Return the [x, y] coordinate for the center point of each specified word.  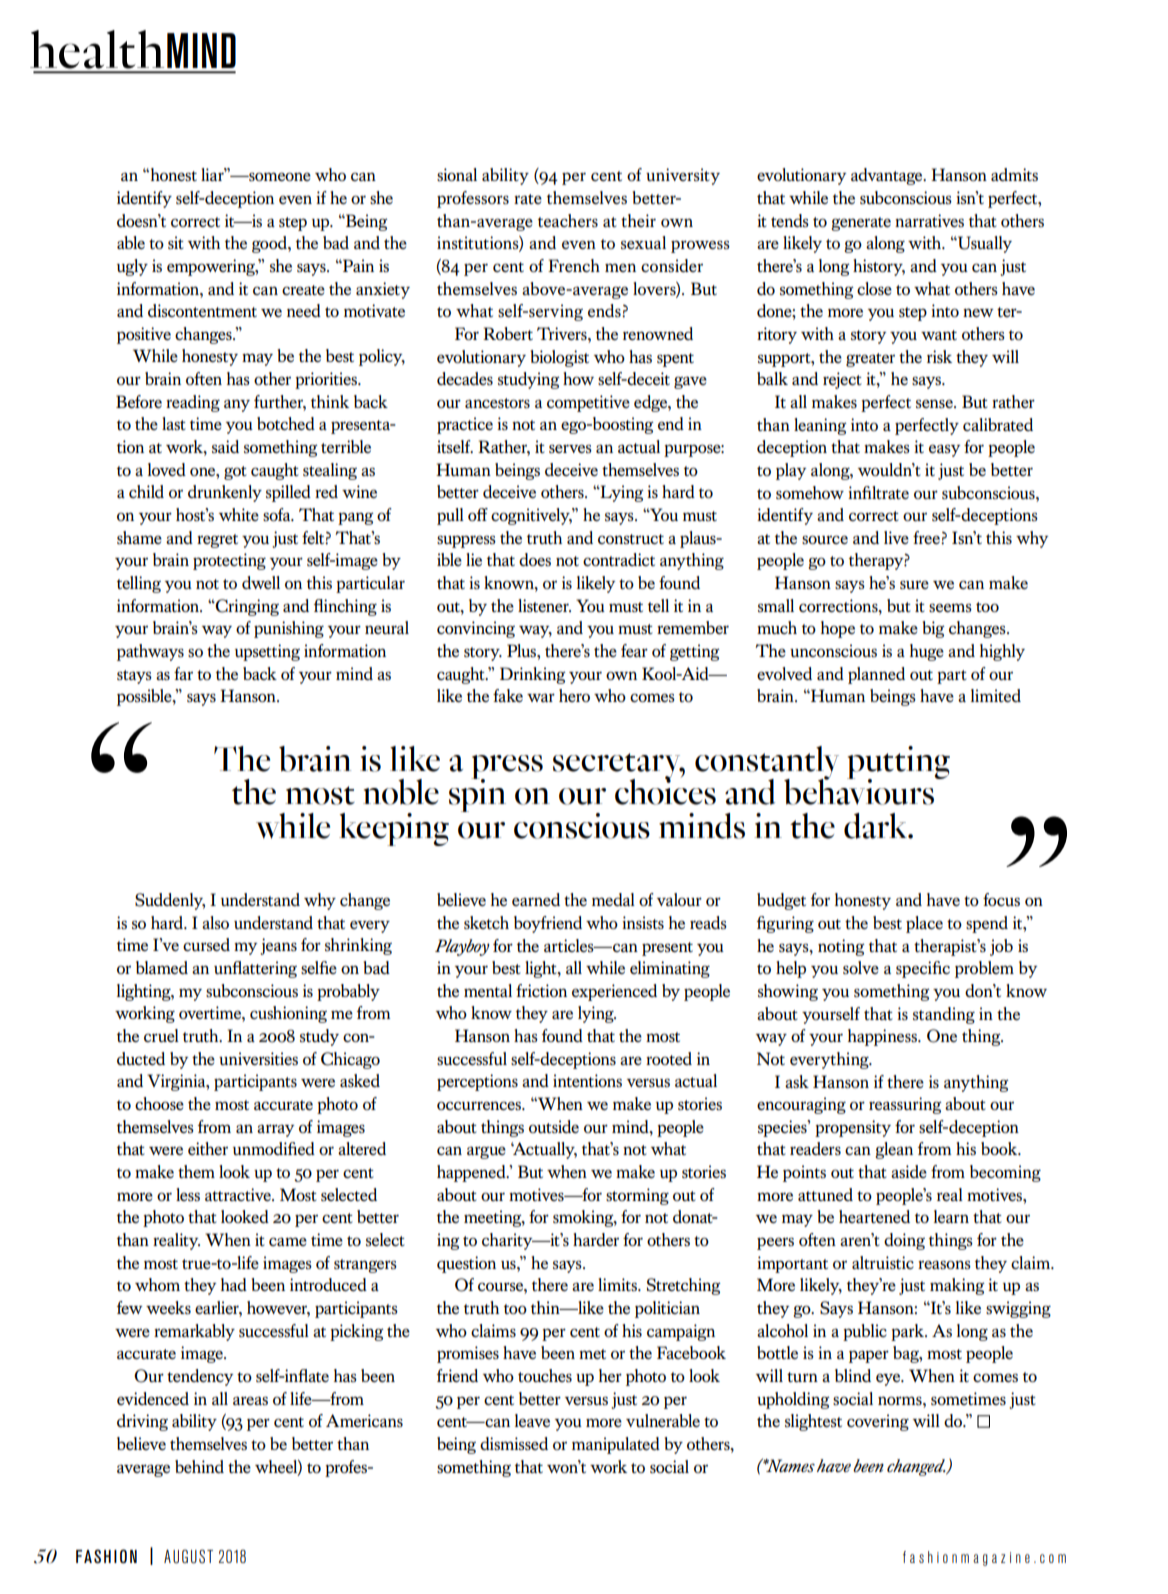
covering [878, 1422]
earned [536, 899]
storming [637, 1196]
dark [876, 826]
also [215, 922]
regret [217, 541]
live [896, 537]
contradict [619, 559]
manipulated [616, 1445]
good [270, 244]
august [188, 1556]
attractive [239, 1194]
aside [909, 1171]
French [574, 265]
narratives [929, 220]
